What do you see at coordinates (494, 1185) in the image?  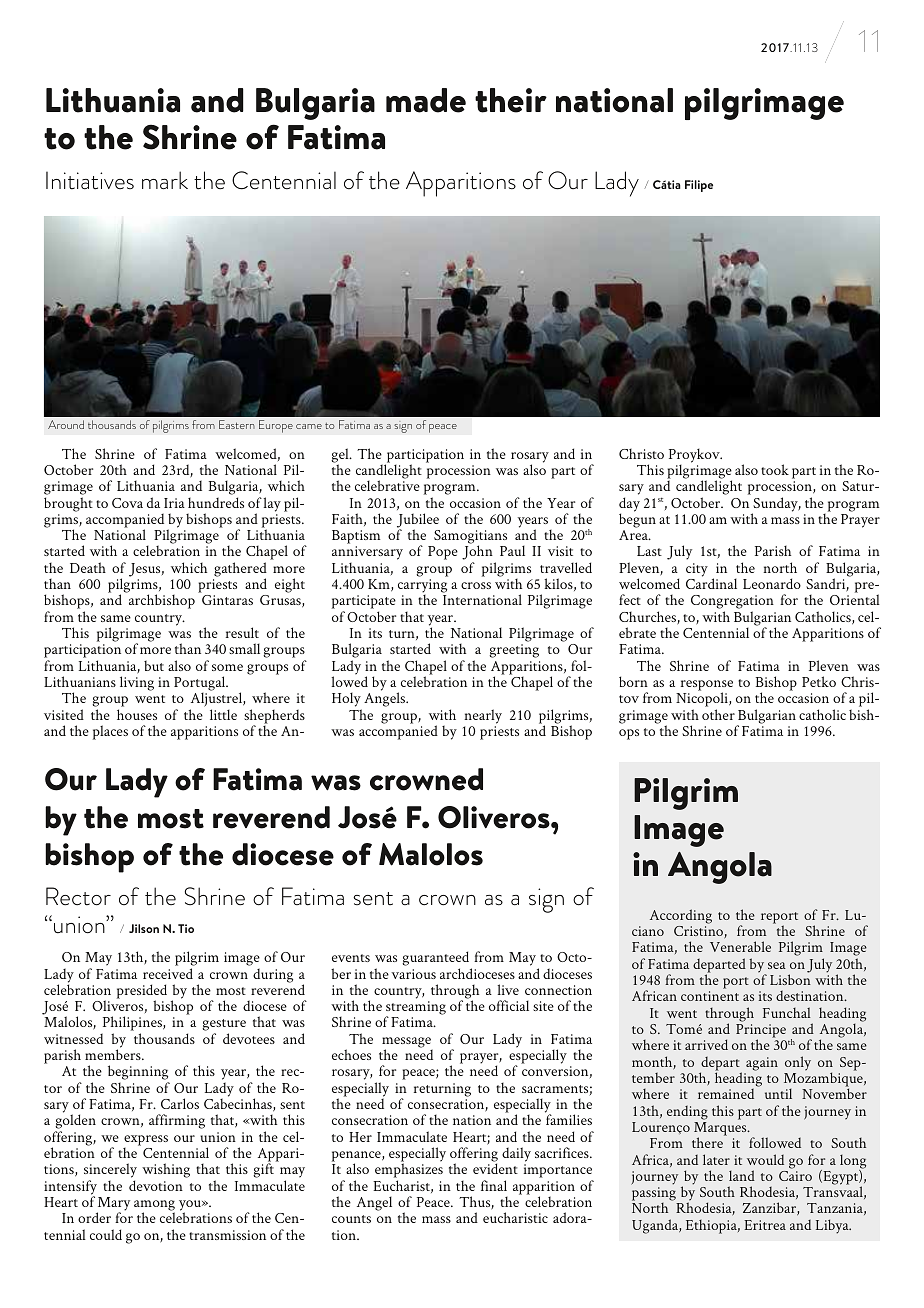 I see `final` at bounding box center [494, 1185].
